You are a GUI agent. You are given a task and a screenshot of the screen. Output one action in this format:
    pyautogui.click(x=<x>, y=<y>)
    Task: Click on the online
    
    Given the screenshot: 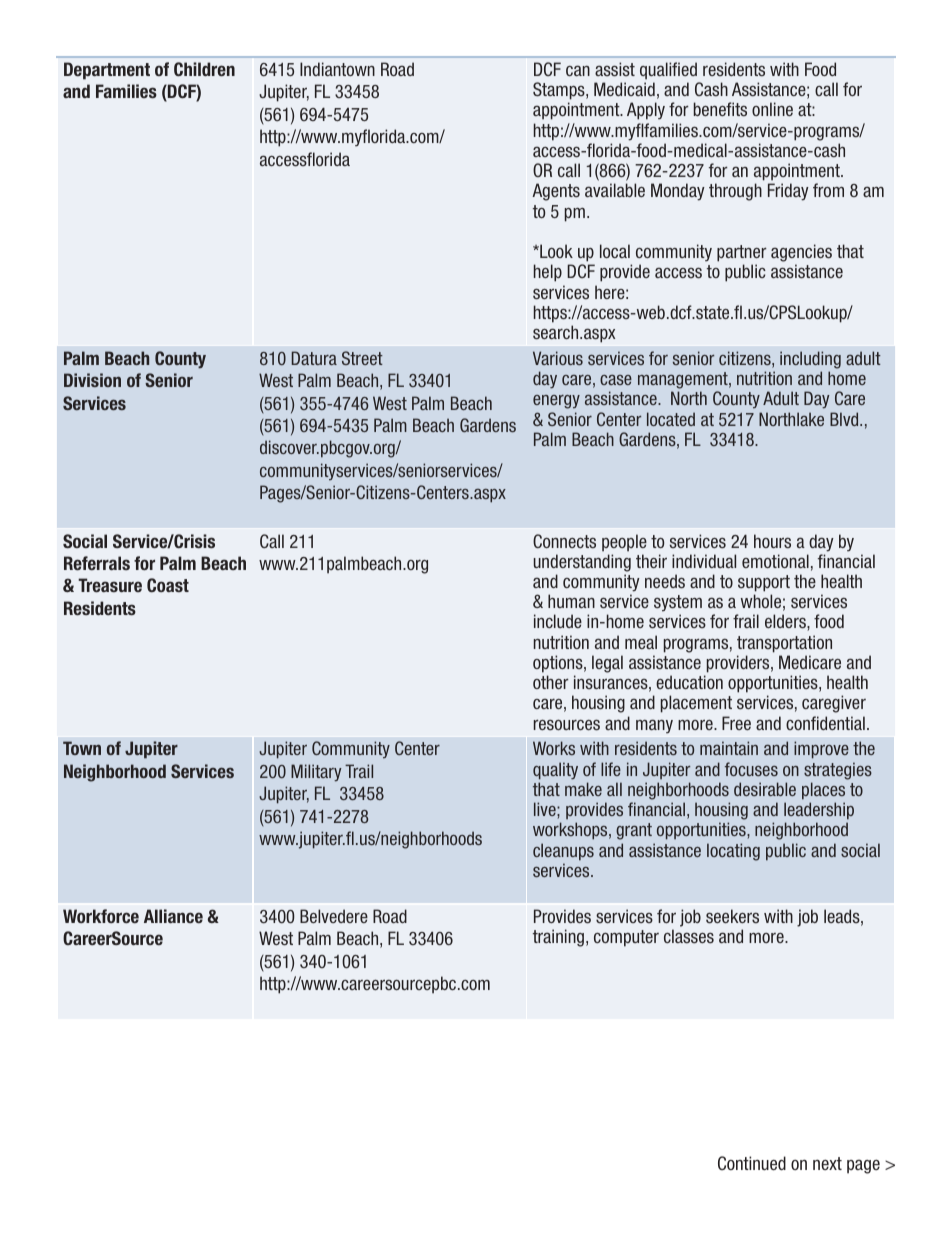 What is the action you would take?
    pyautogui.click(x=772, y=109)
